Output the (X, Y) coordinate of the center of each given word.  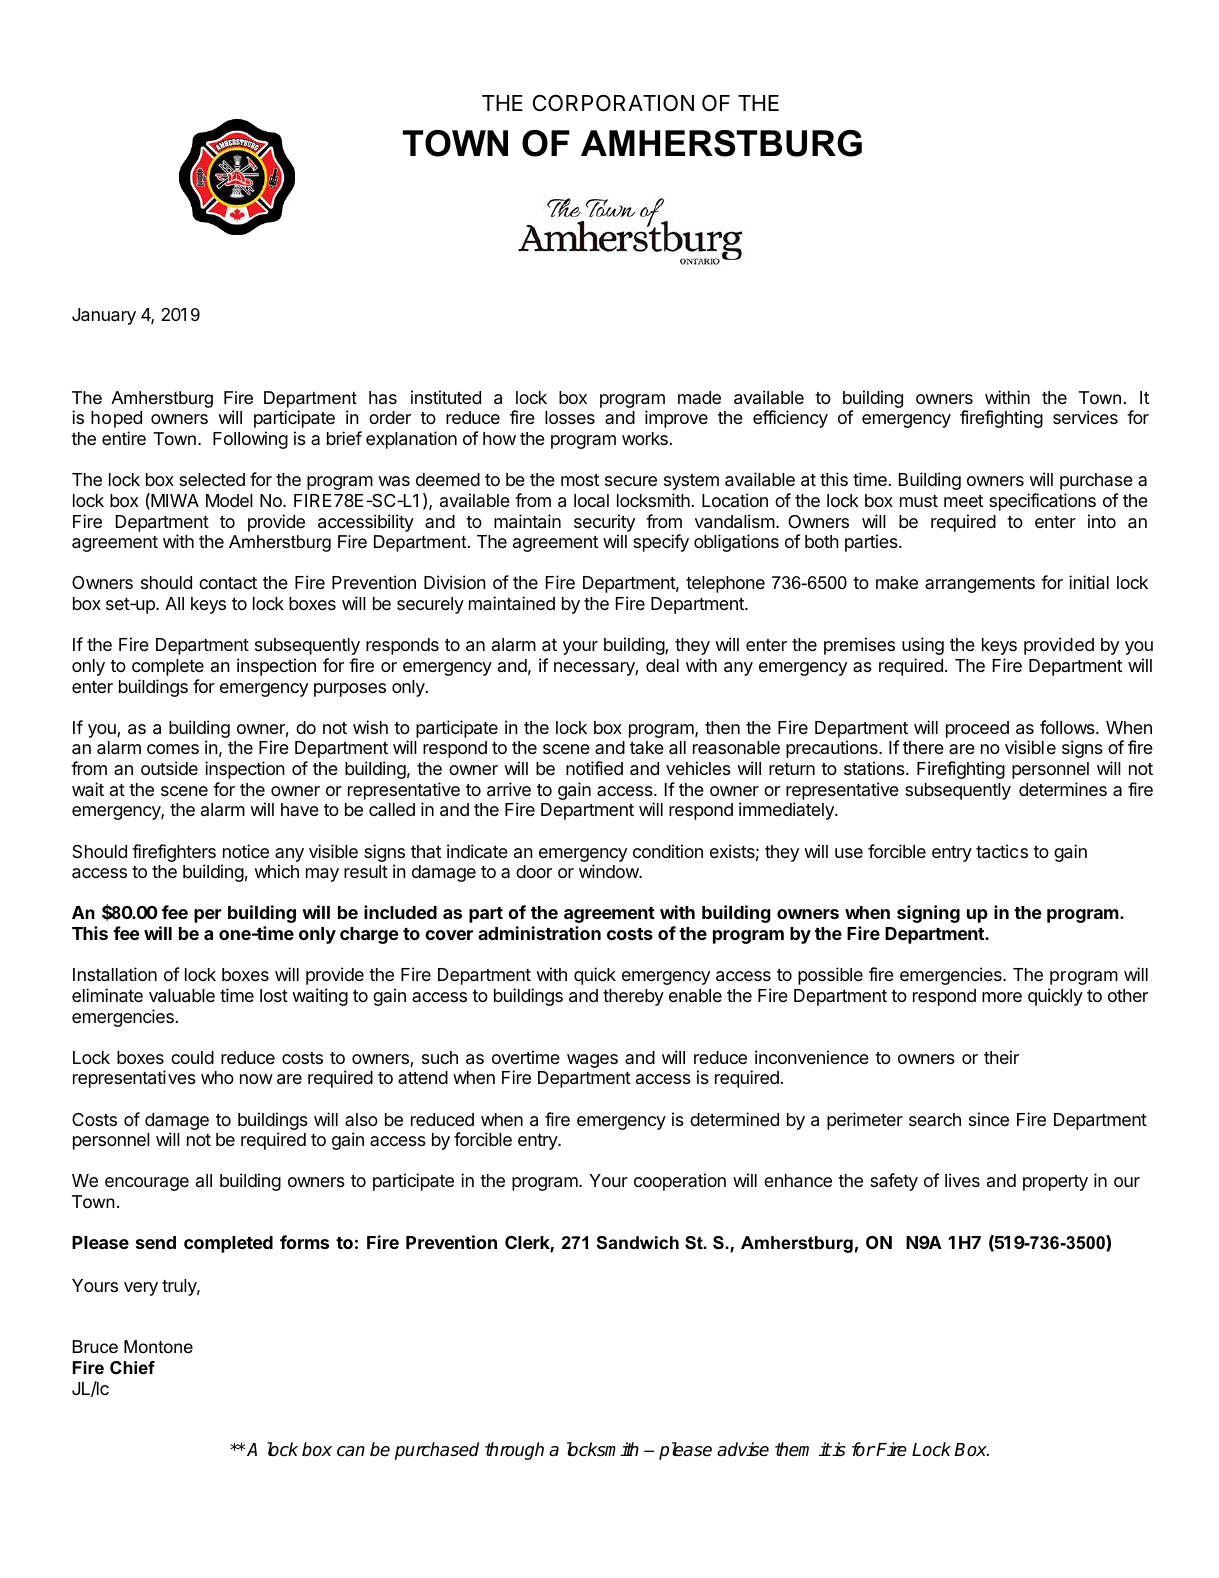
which (276, 871)
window (609, 871)
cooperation (680, 1182)
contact (228, 583)
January (104, 316)
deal (662, 666)
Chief (132, 1368)
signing (928, 914)
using (923, 646)
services (1085, 417)
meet (963, 501)
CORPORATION (613, 103)
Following (250, 440)
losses (570, 417)
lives (962, 1180)
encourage (147, 1184)
